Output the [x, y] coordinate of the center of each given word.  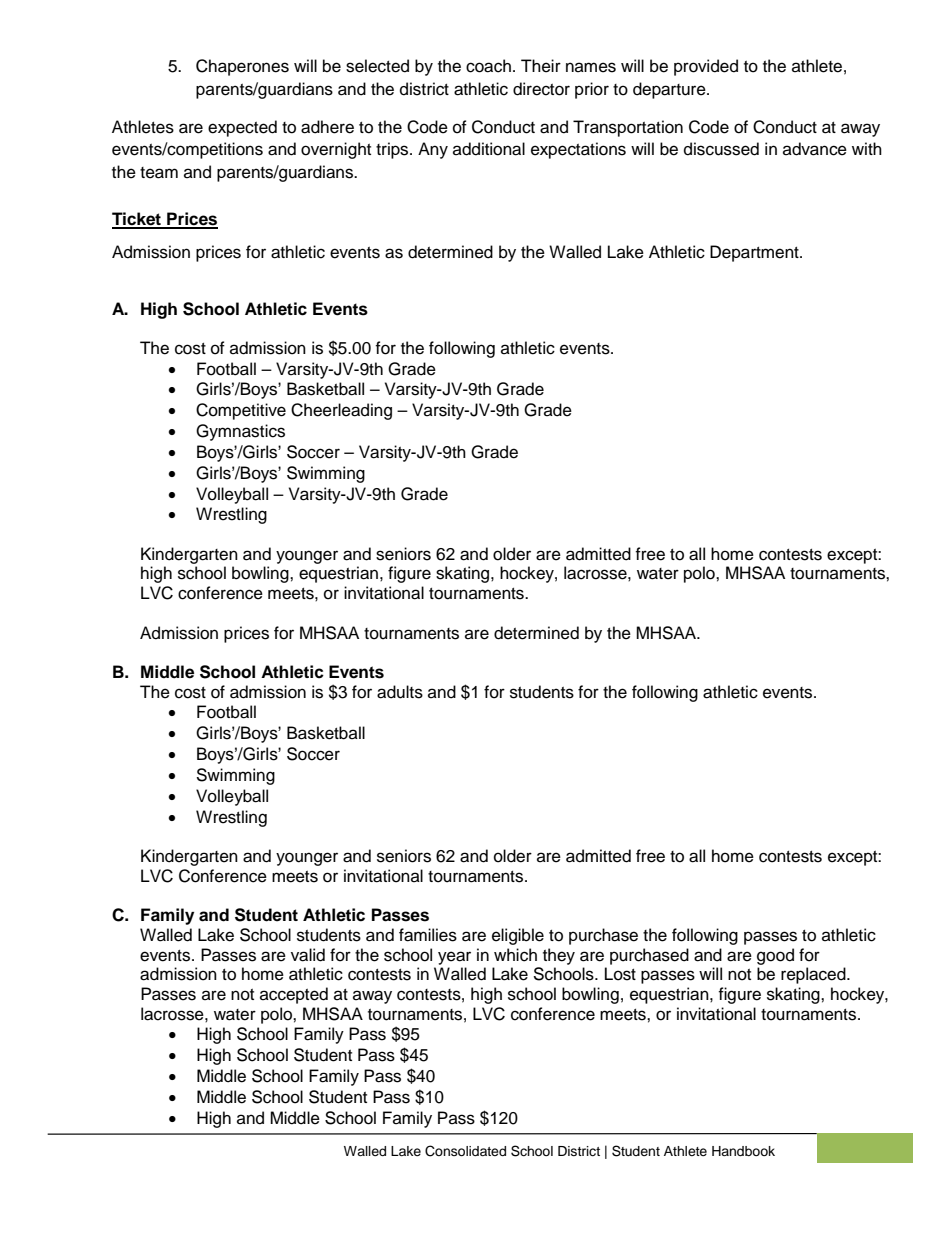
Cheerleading [341, 411]
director [541, 89]
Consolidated [465, 1151]
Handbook [743, 1151]
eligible [518, 936]
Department [755, 253]
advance [815, 149]
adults [400, 692]
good [775, 956]
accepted [294, 995]
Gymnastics [240, 432]
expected [242, 128]
